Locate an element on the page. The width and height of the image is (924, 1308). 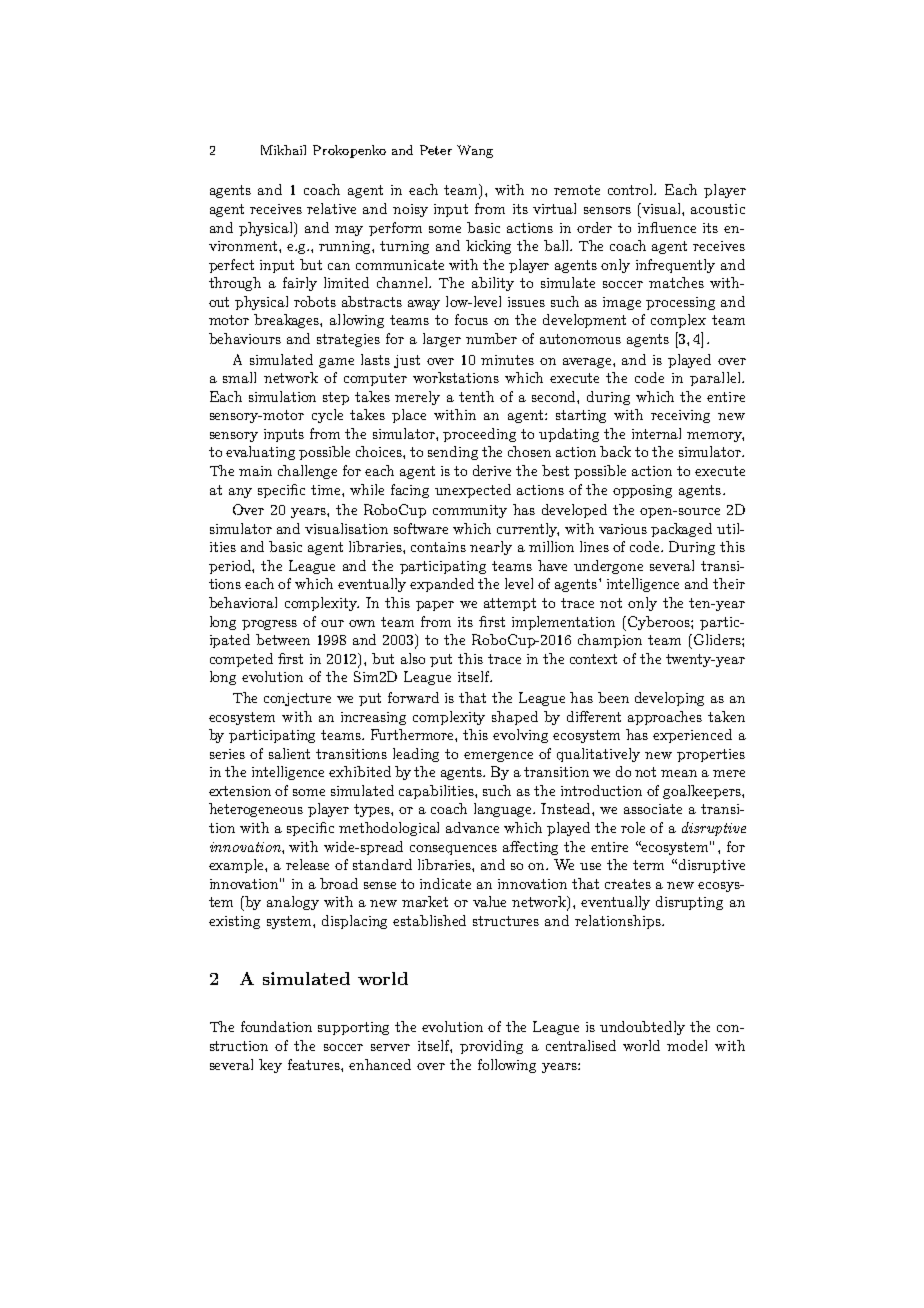
key is located at coordinates (270, 1066).
